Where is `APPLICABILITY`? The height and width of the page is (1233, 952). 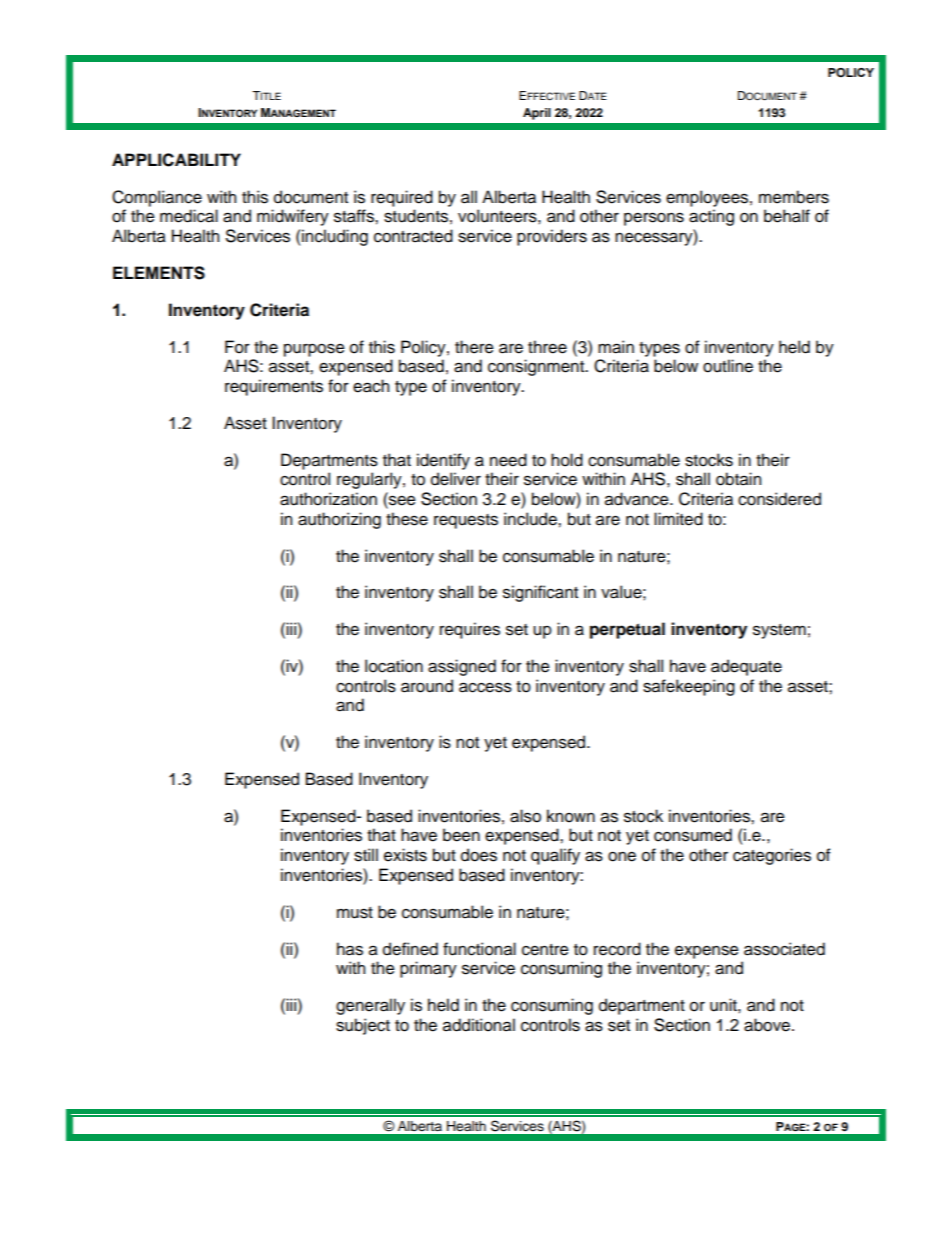
APPLICABILITY is located at coordinates (176, 160).
